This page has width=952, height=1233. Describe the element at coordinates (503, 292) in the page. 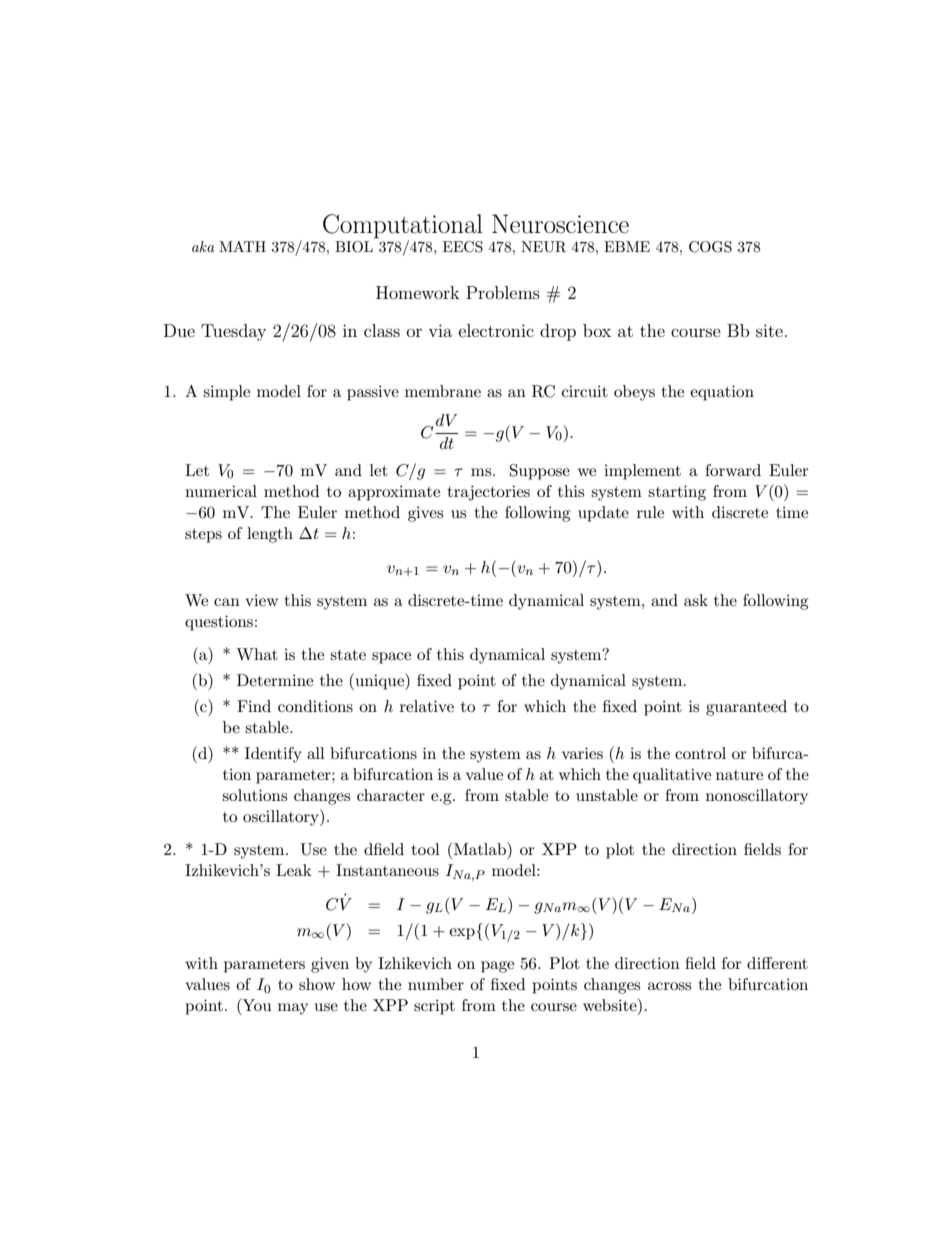

I see `Problems` at that location.
